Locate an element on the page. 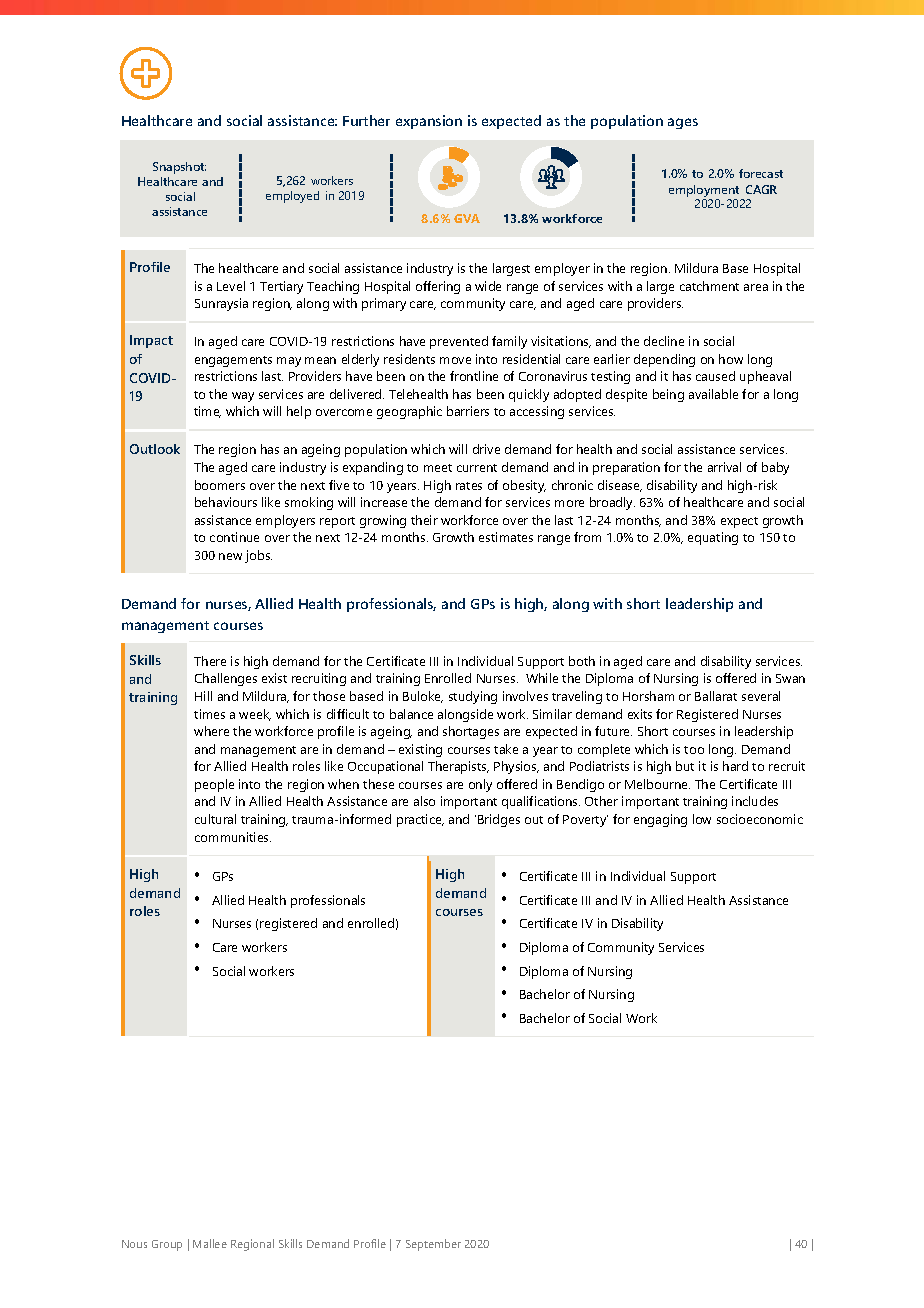  employment is located at coordinates (704, 191).
